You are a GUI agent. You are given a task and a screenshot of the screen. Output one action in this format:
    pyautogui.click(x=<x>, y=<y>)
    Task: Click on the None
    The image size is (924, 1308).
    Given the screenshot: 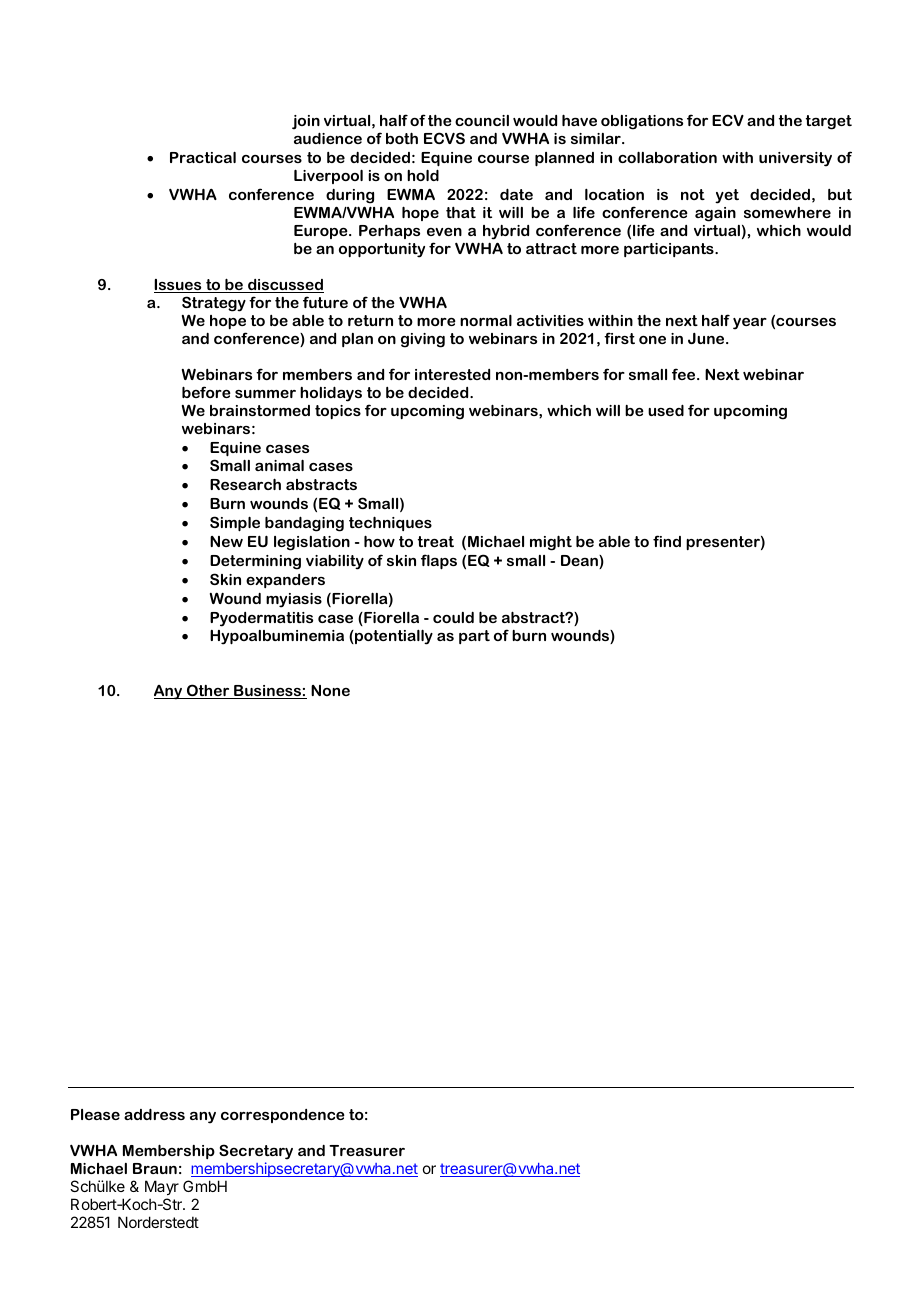 What is the action you would take?
    pyautogui.click(x=330, y=690)
